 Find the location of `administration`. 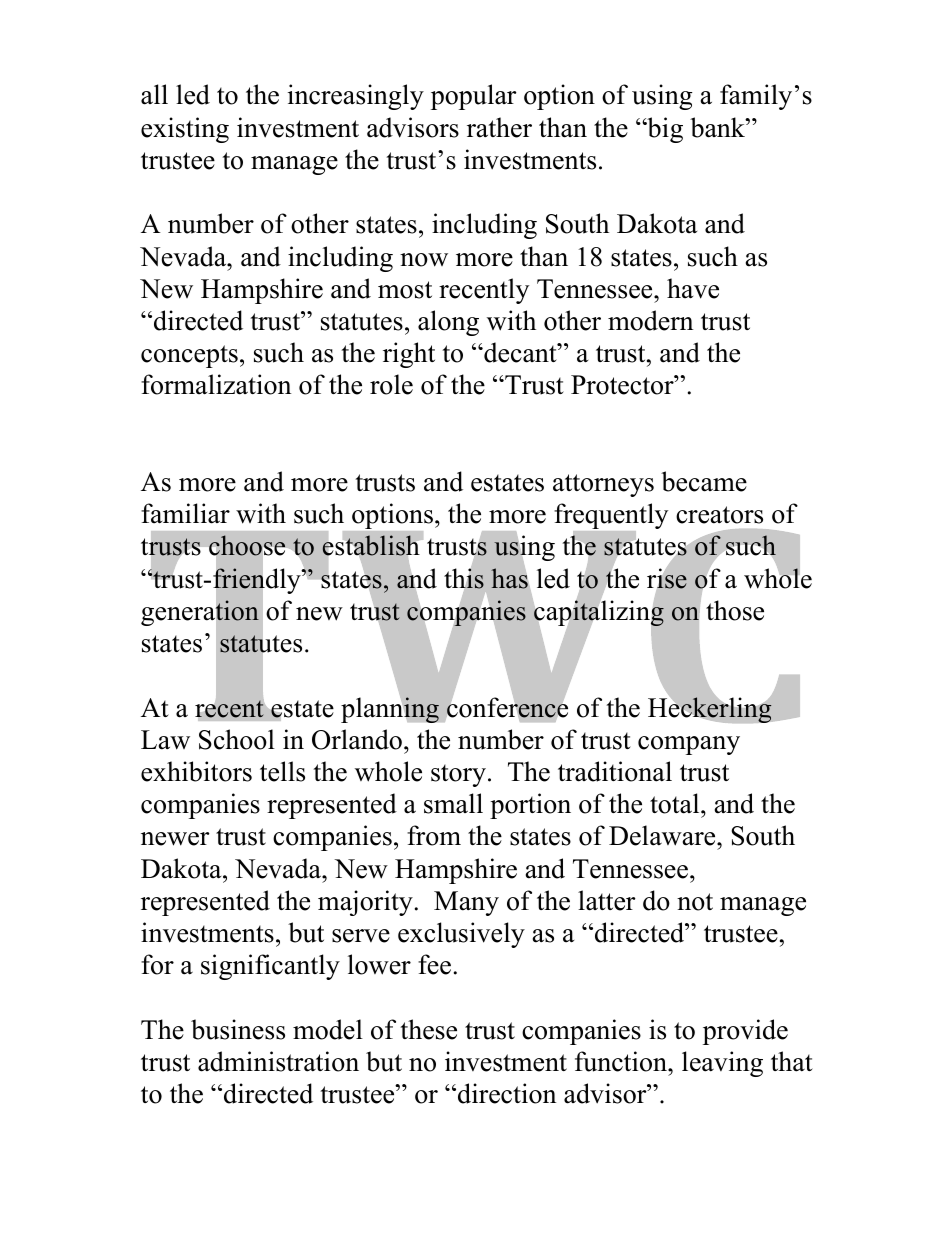

administration is located at coordinates (278, 1061).
